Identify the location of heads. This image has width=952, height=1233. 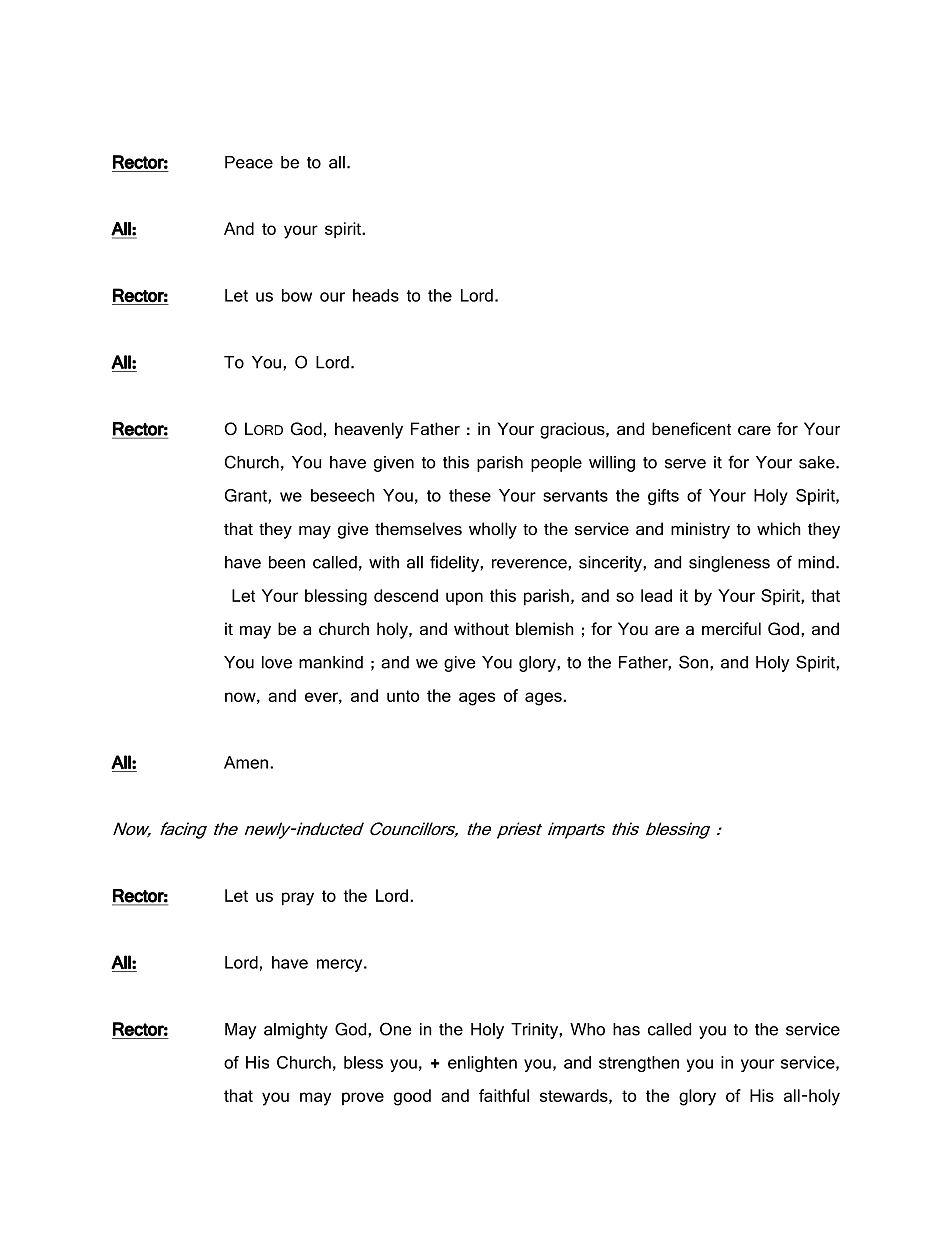
(376, 295).
